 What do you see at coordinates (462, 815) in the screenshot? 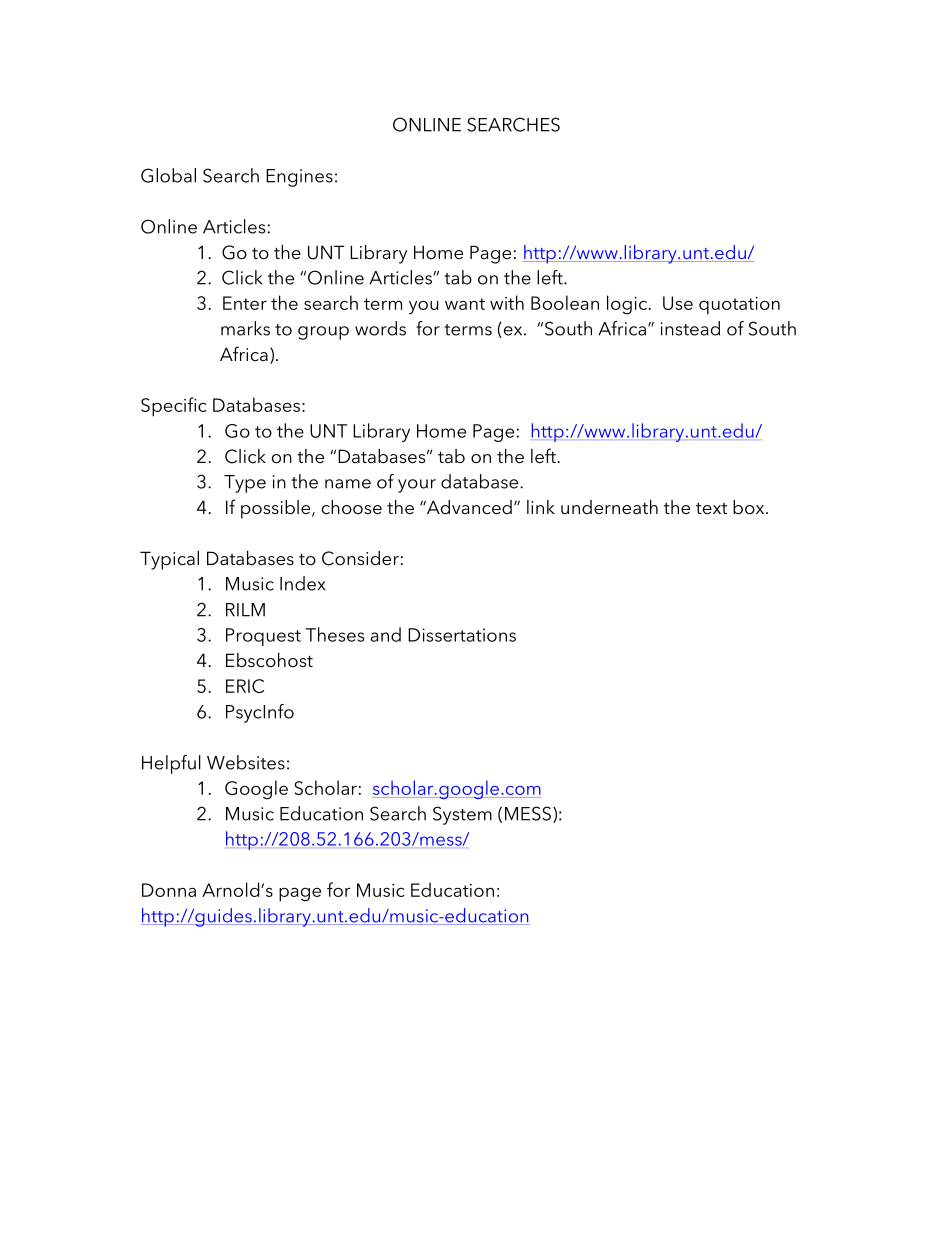
I see `System` at bounding box center [462, 815].
